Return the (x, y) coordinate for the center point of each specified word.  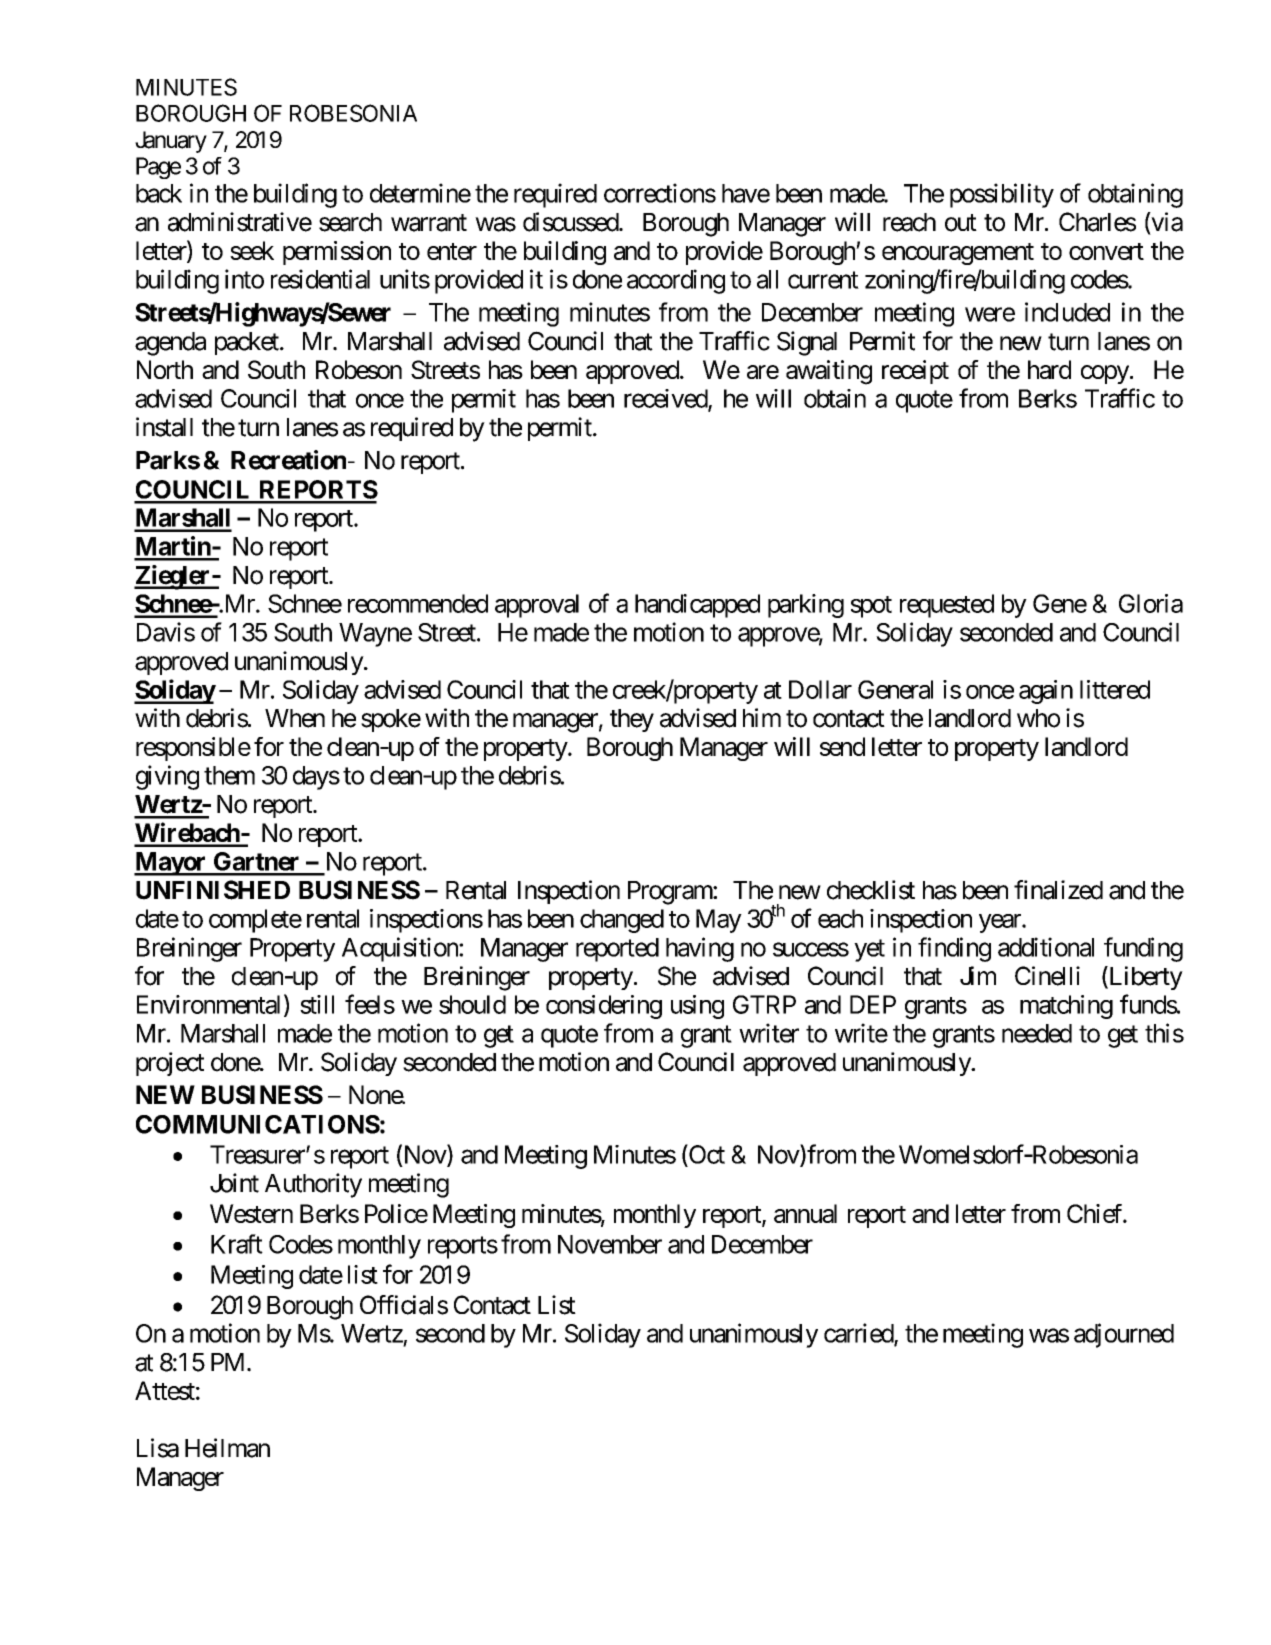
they (632, 720)
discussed (571, 222)
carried (859, 1334)
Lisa (158, 1448)
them (229, 775)
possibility (1002, 195)
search (350, 222)
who (1038, 718)
